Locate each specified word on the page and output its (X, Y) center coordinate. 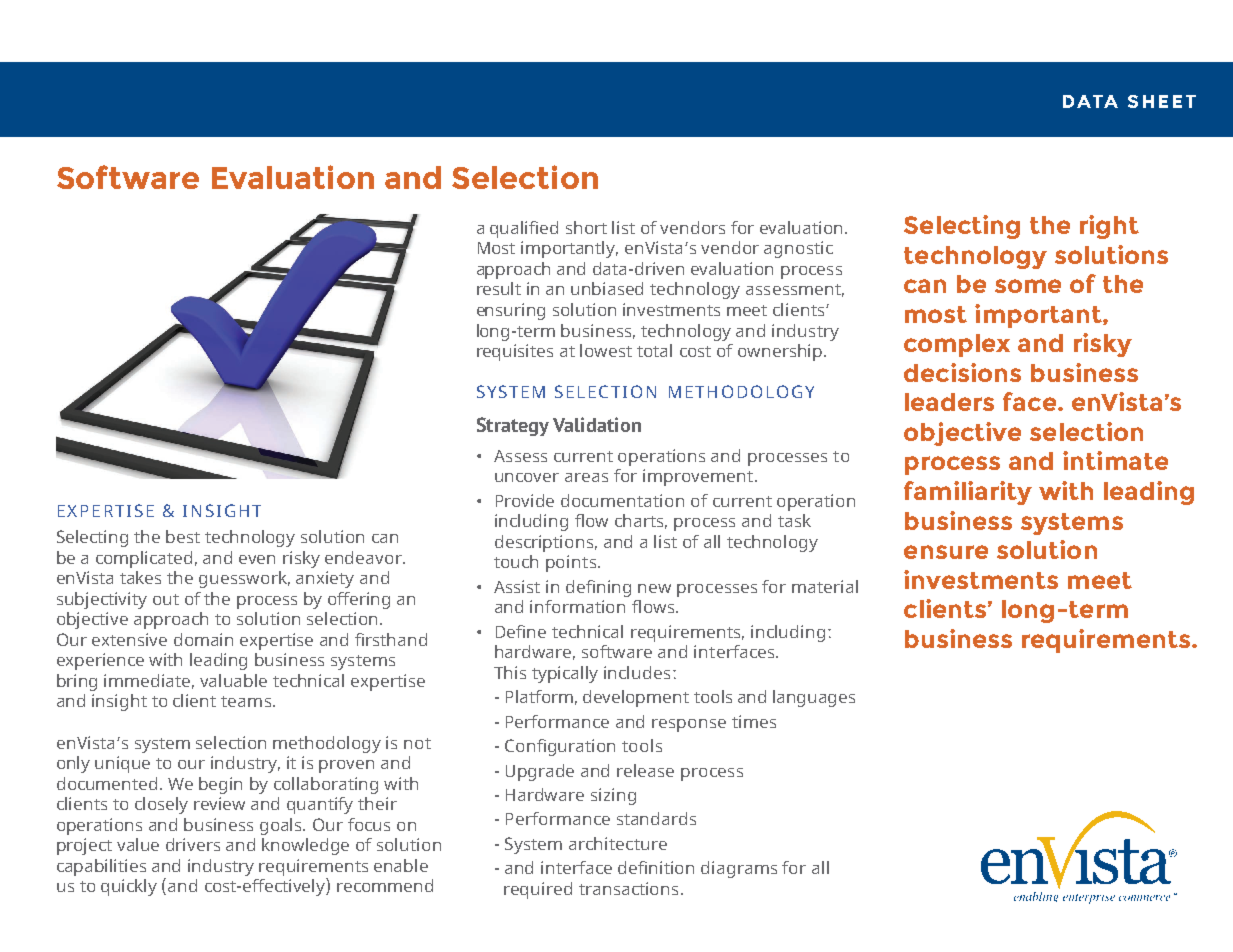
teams (246, 701)
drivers (193, 844)
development (636, 698)
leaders (949, 402)
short (586, 227)
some (1028, 286)
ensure (946, 552)
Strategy (513, 426)
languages (814, 698)
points (571, 563)
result (499, 288)
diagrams (739, 869)
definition (656, 867)
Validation (597, 424)
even (257, 559)
